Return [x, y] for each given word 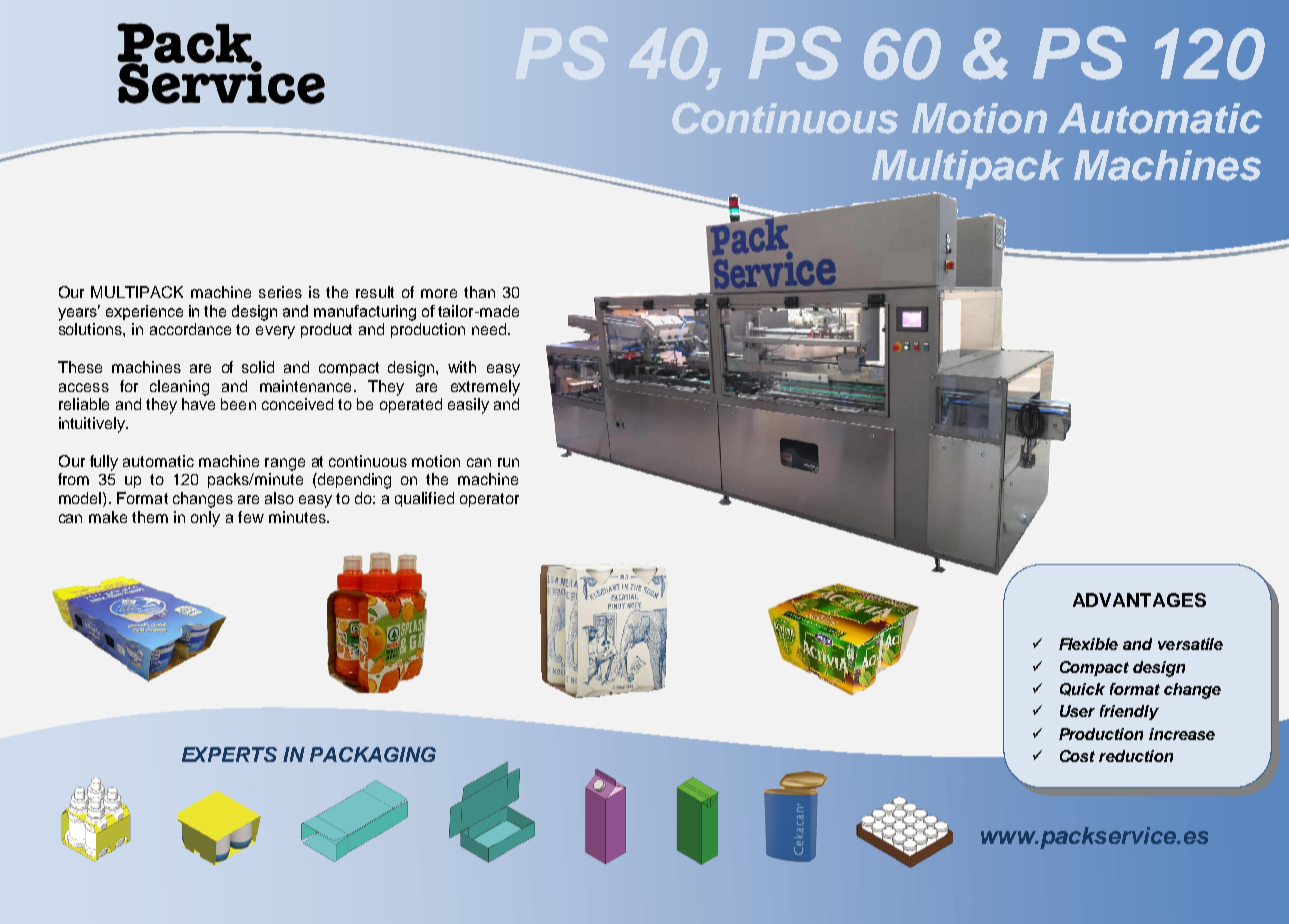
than [479, 292]
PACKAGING [373, 754]
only [205, 519]
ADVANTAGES [1139, 600]
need [490, 329]
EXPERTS [229, 754]
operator [489, 500]
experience [144, 312]
